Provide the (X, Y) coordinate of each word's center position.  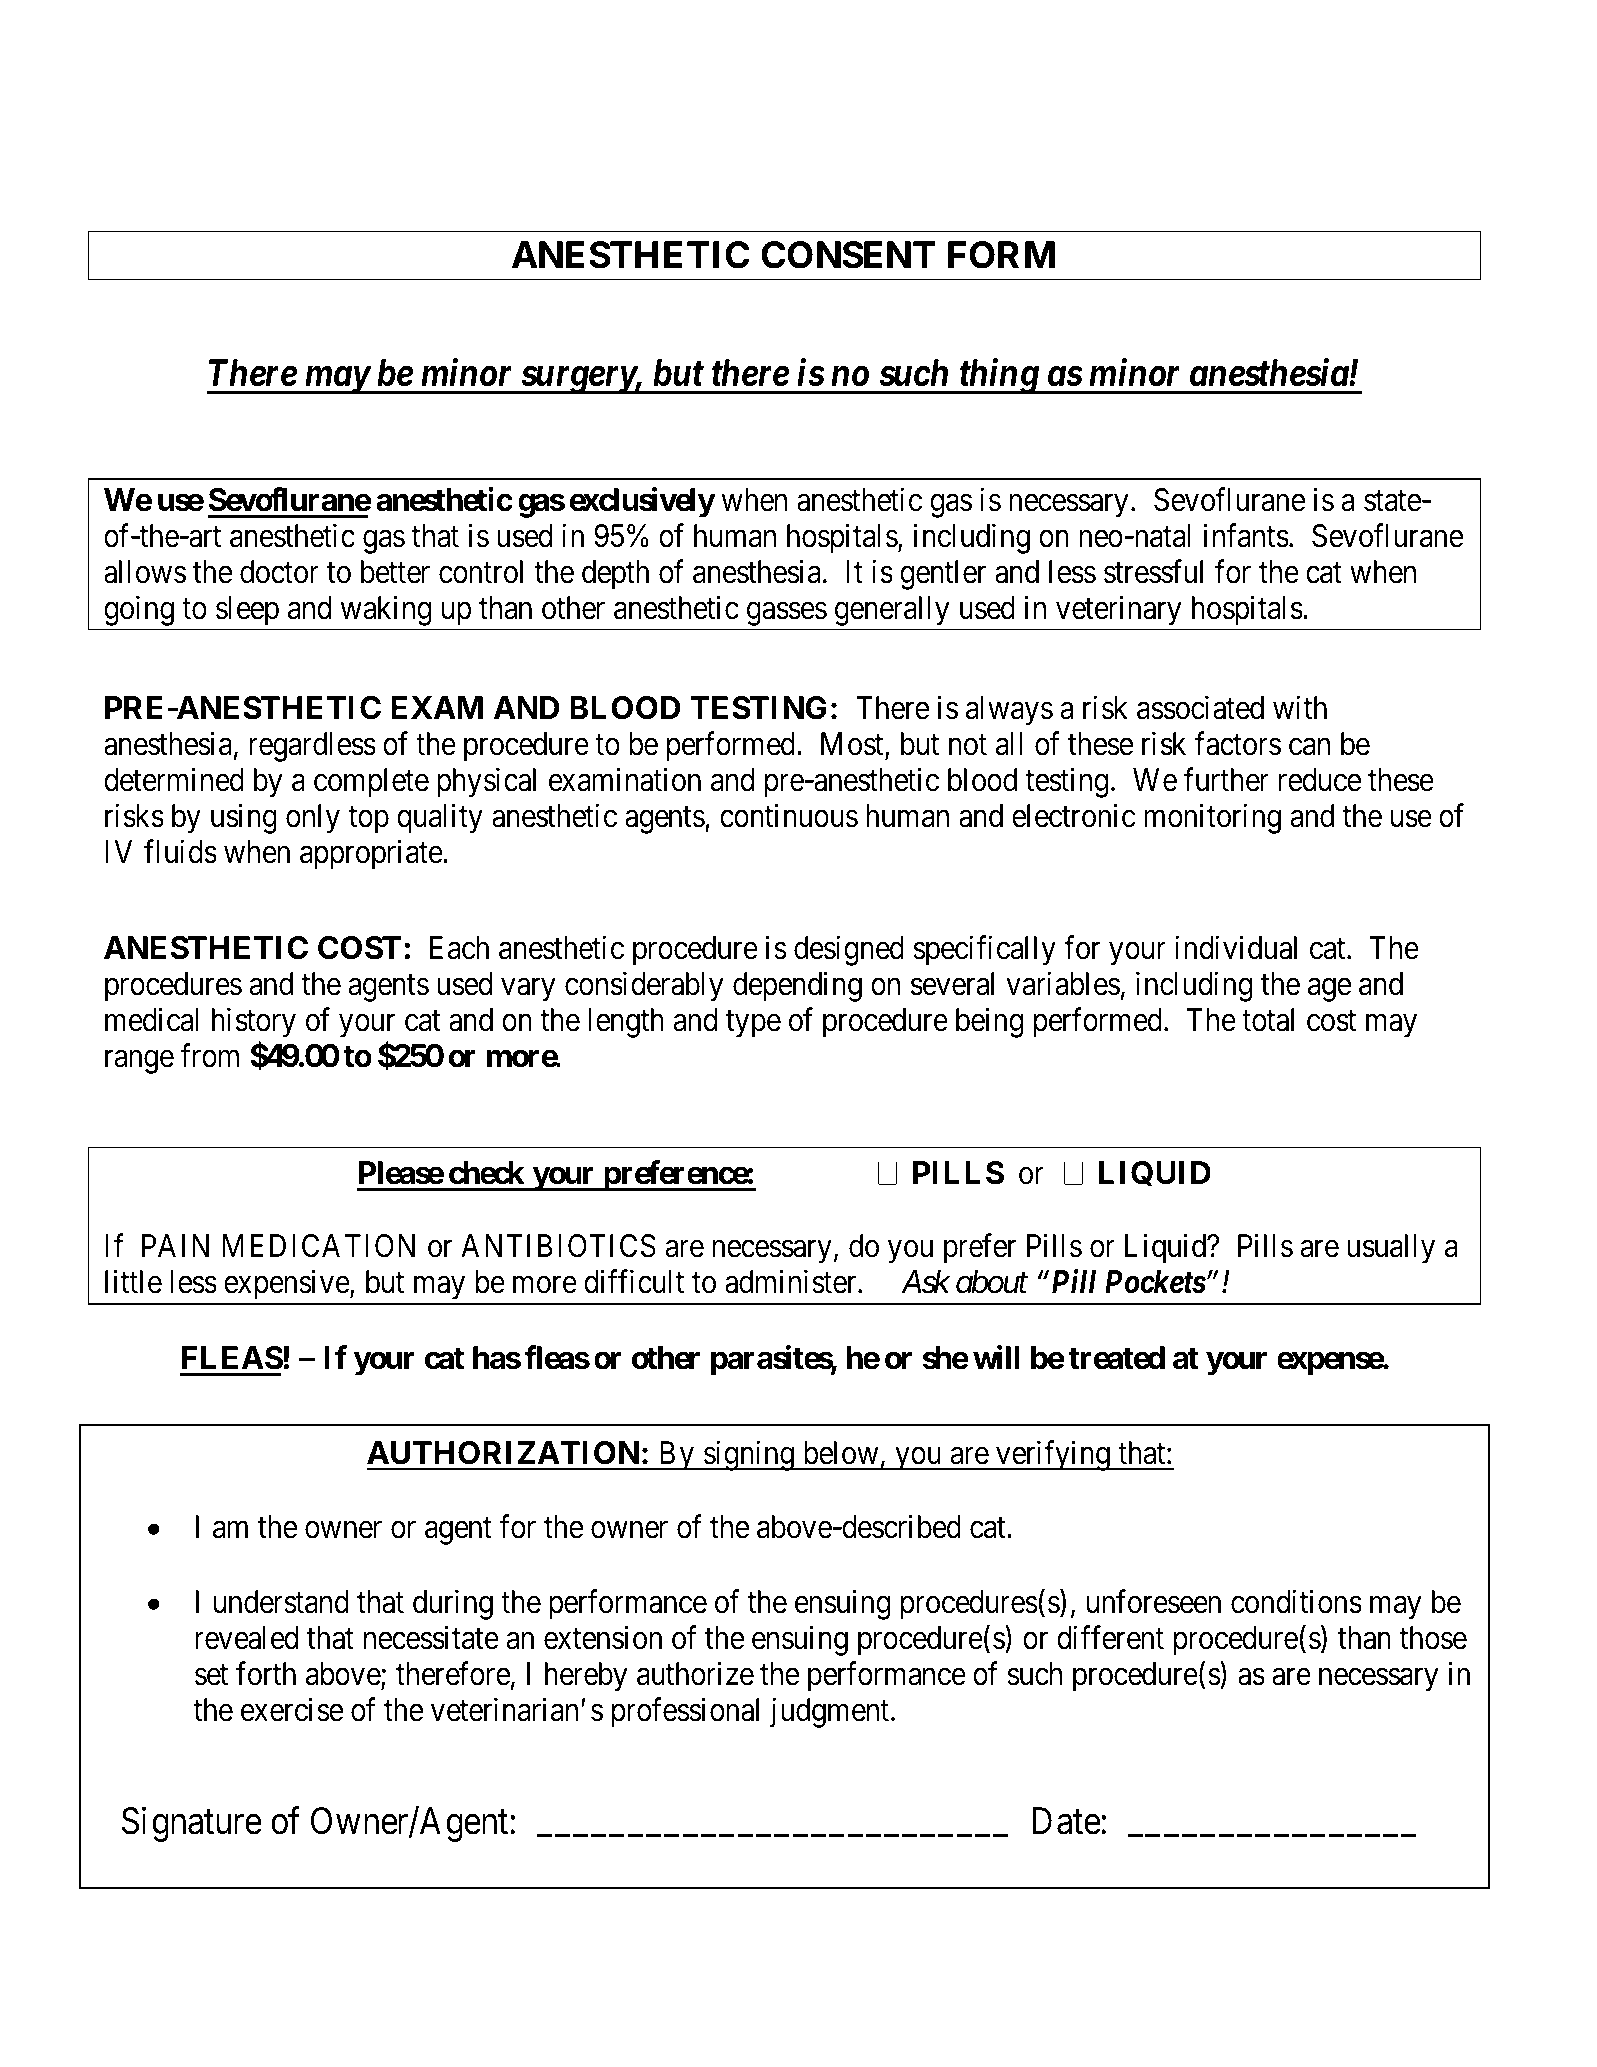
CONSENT (848, 255)
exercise (292, 1709)
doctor (279, 572)
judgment (831, 1712)
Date (1067, 1821)
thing (998, 376)
